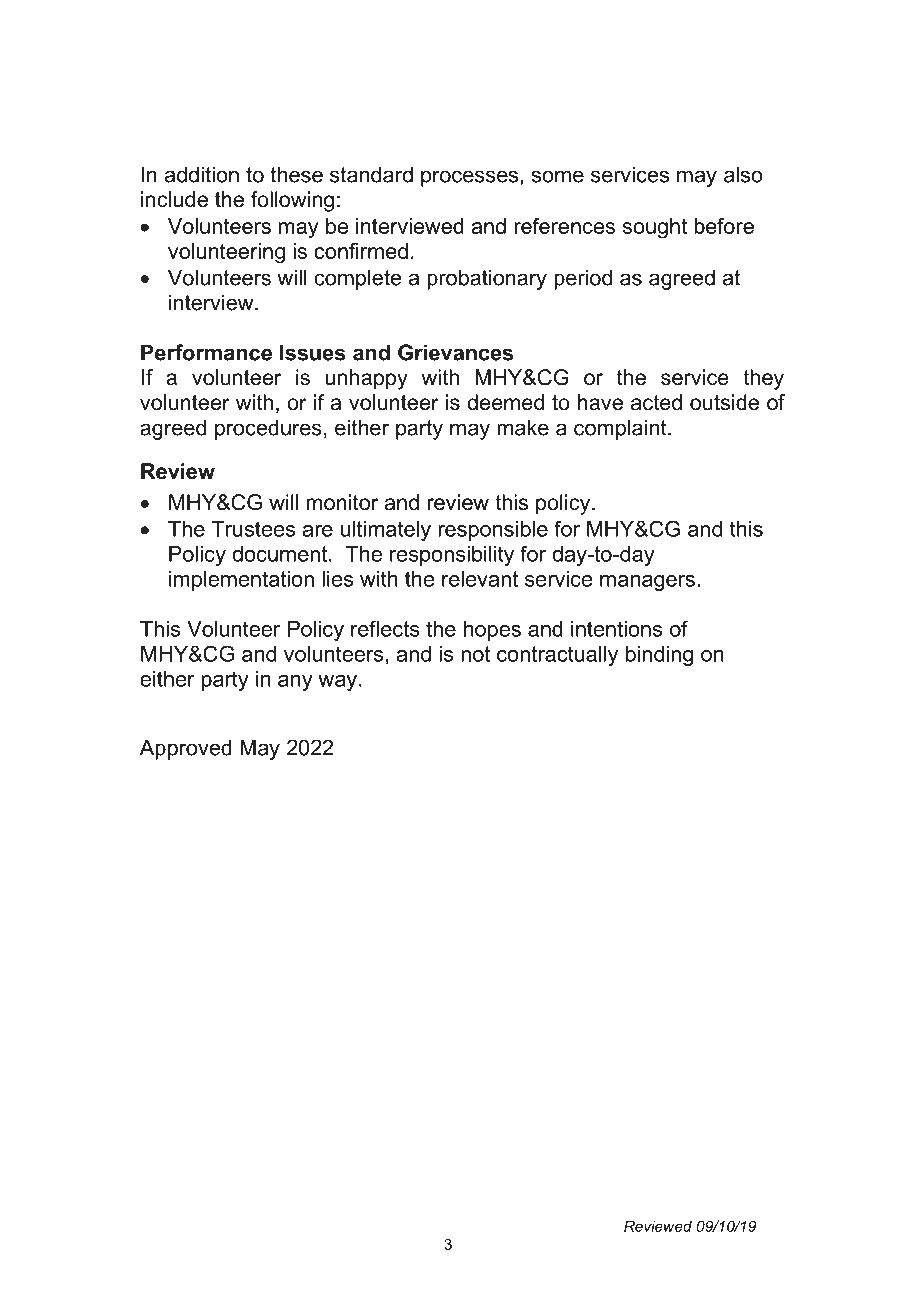 The image size is (924, 1308). Describe the element at coordinates (455, 352) in the image. I see `Grievances` at that location.
